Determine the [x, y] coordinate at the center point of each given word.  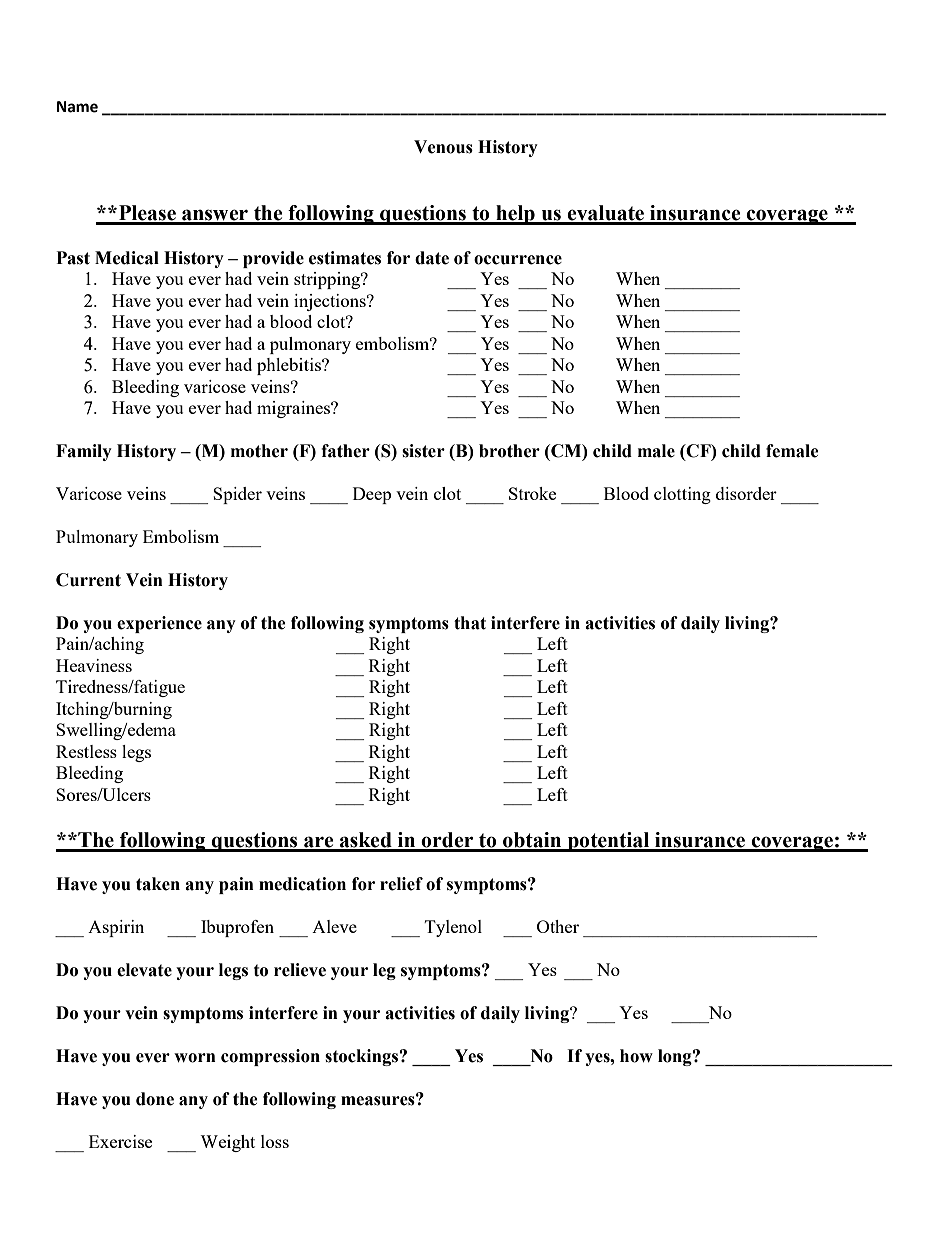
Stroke [532, 493]
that [470, 623]
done [155, 1099]
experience [159, 624]
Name [77, 107]
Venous [443, 147]
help [515, 215]
